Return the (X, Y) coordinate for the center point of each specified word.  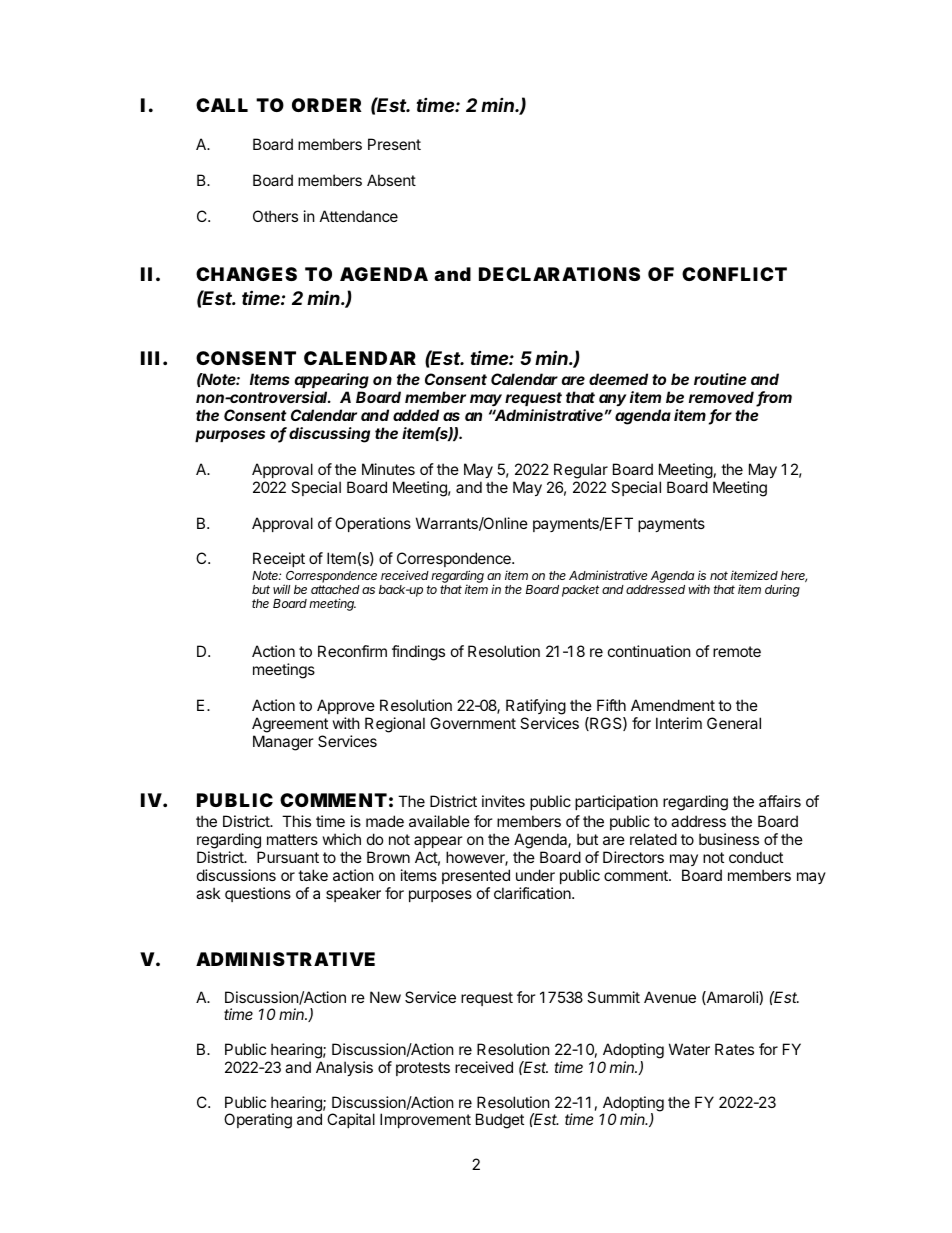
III (150, 358)
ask (208, 893)
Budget (500, 1121)
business (729, 839)
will (281, 589)
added (416, 415)
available (439, 821)
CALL (222, 105)
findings (418, 653)
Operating (258, 1121)
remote (737, 651)
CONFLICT (734, 274)
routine (720, 379)
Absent (391, 180)
